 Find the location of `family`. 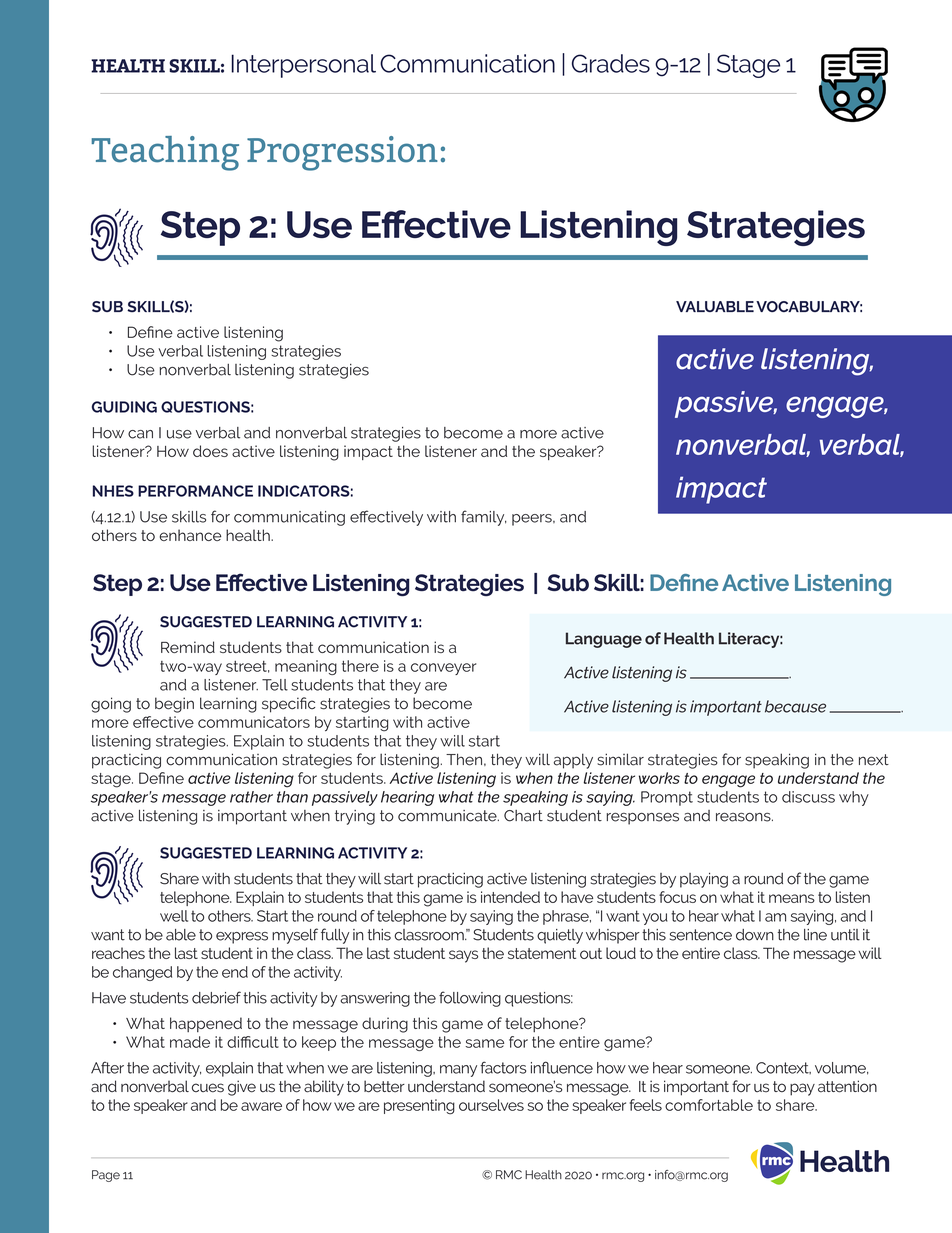

family is located at coordinates (484, 518).
